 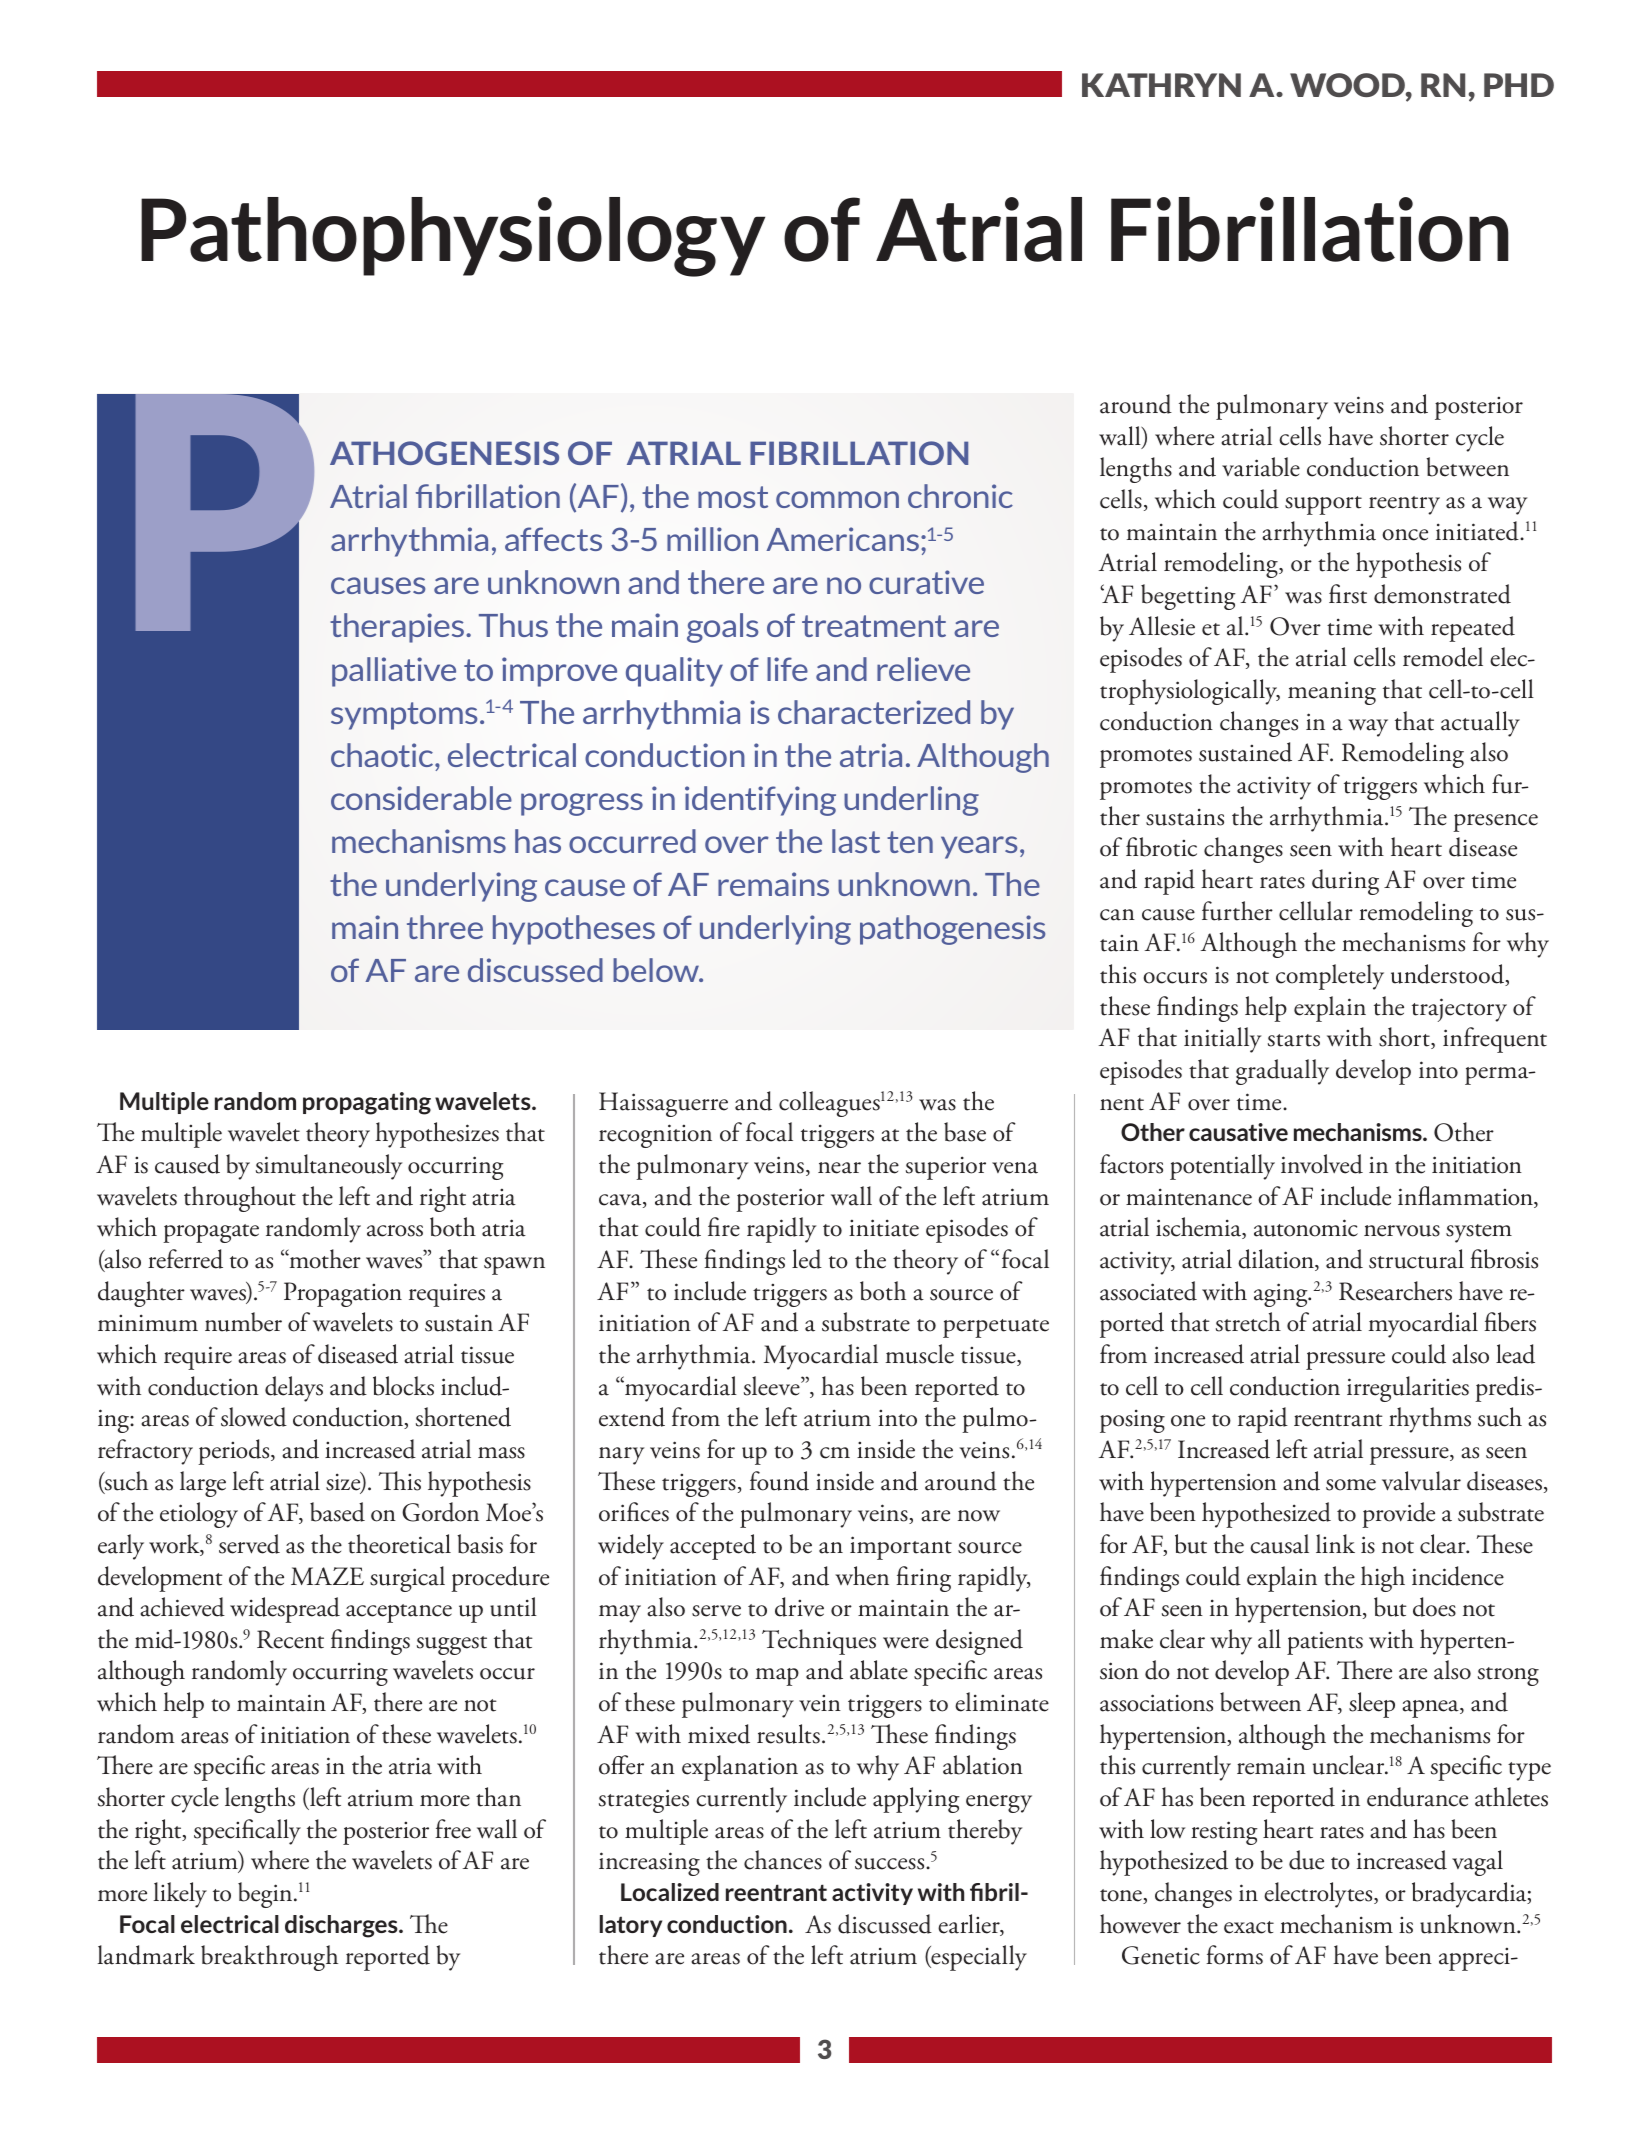 What do you see at coordinates (874, 712) in the page?
I see `characterized` at bounding box center [874, 712].
